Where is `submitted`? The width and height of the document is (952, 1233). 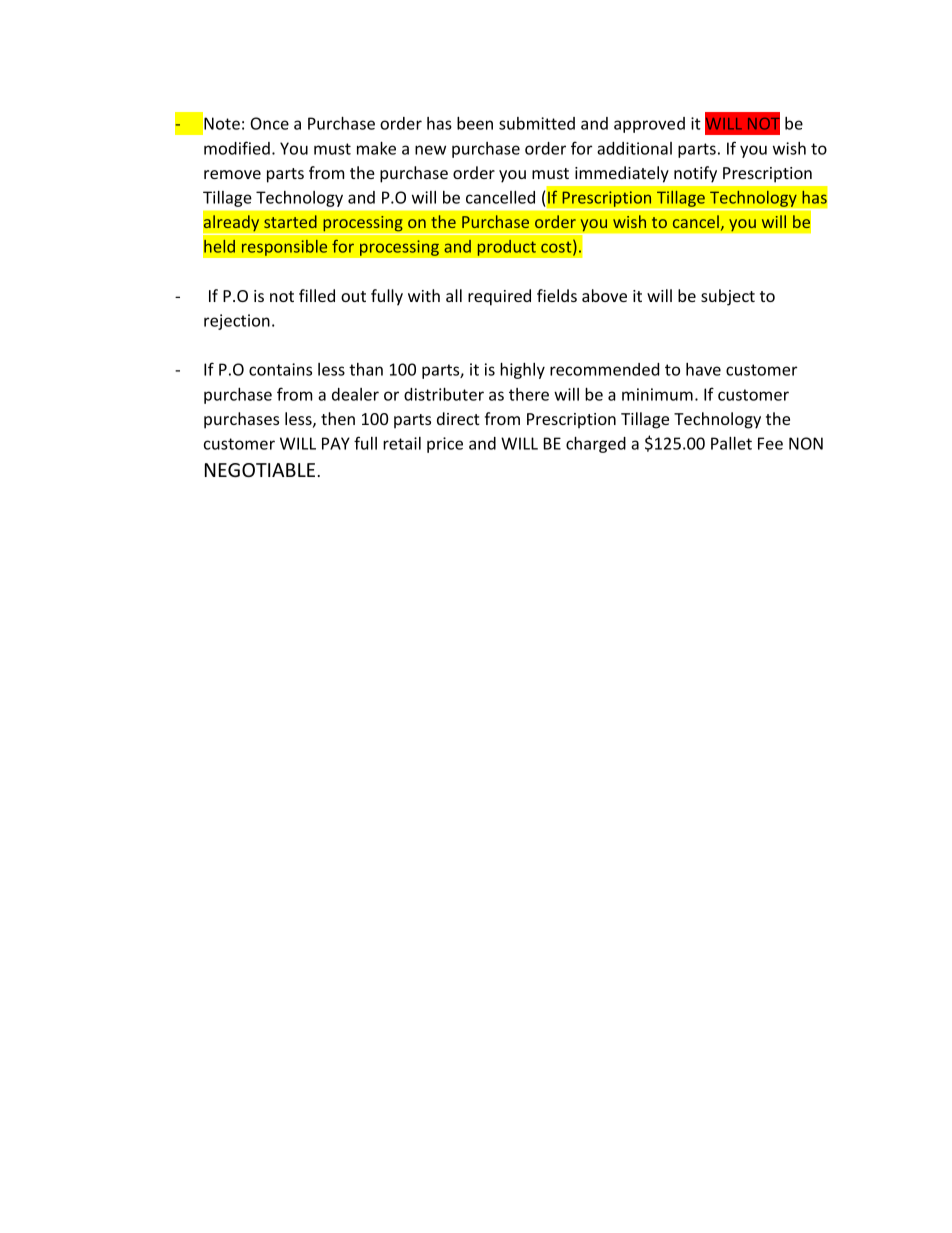 submitted is located at coordinates (537, 123).
